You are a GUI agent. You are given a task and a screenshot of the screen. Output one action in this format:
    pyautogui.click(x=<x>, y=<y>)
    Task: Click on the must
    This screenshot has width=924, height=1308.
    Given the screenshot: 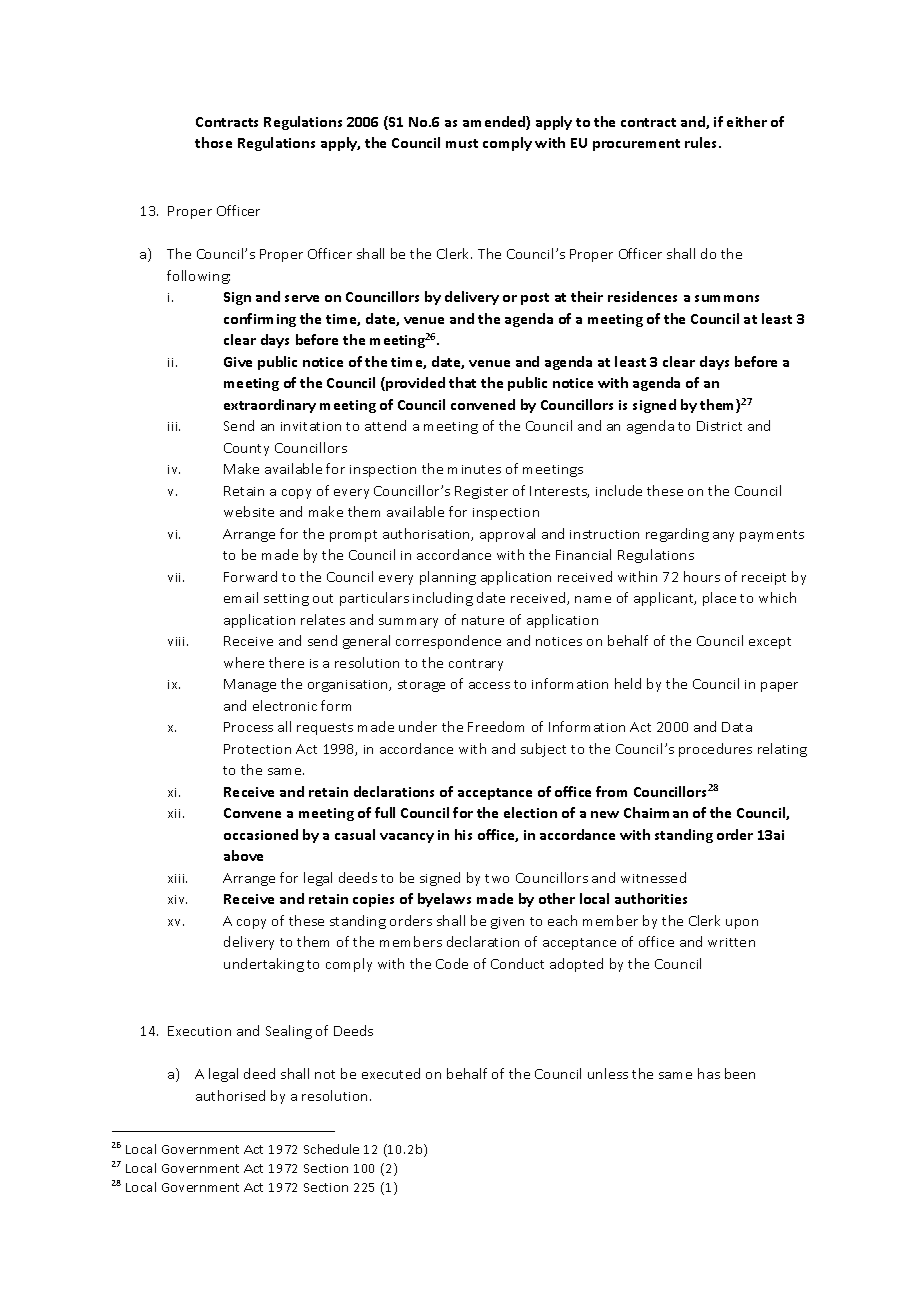 What is the action you would take?
    pyautogui.click(x=462, y=143)
